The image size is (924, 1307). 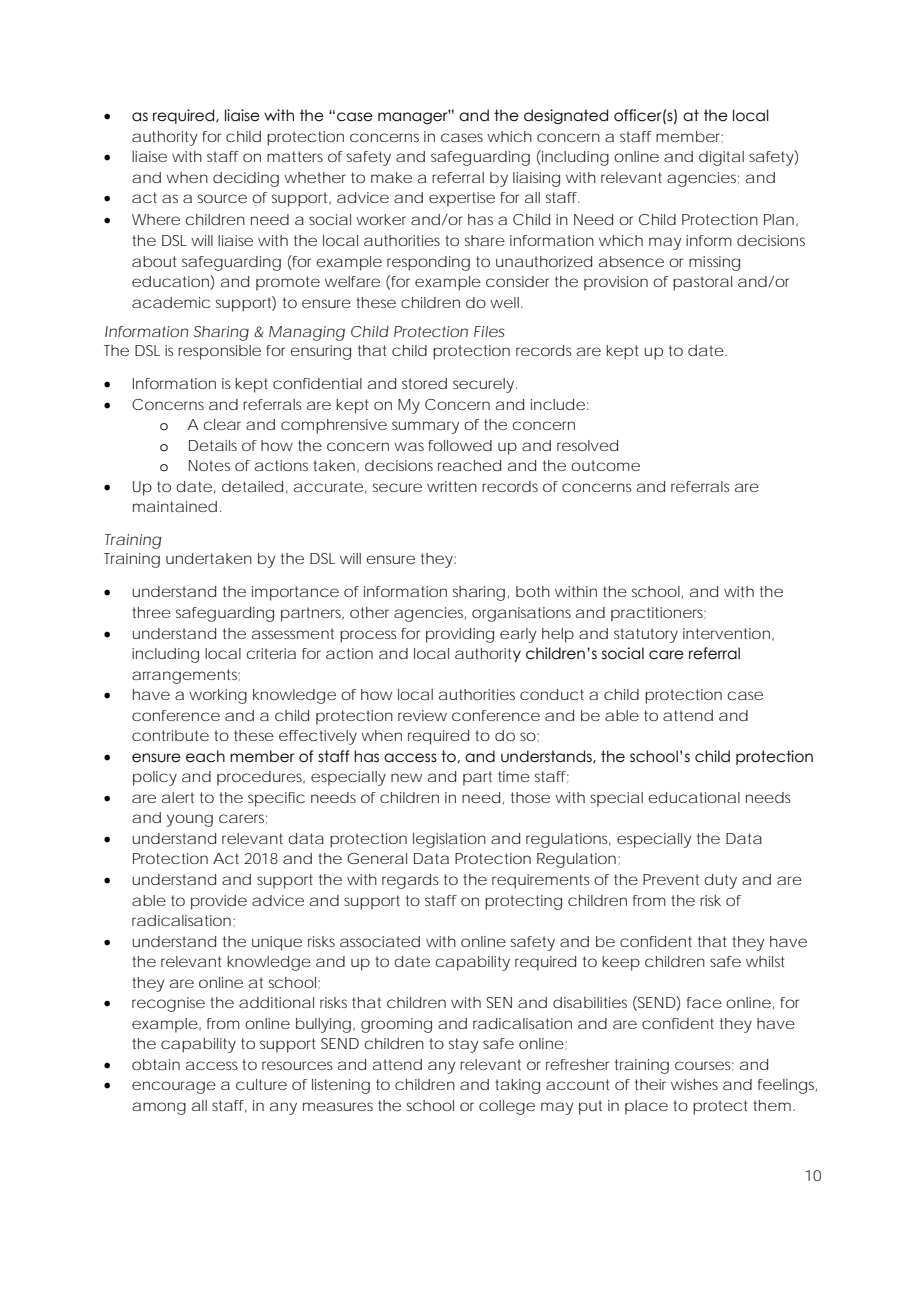 What do you see at coordinates (271, 653) in the screenshot?
I see `criteria` at bounding box center [271, 653].
